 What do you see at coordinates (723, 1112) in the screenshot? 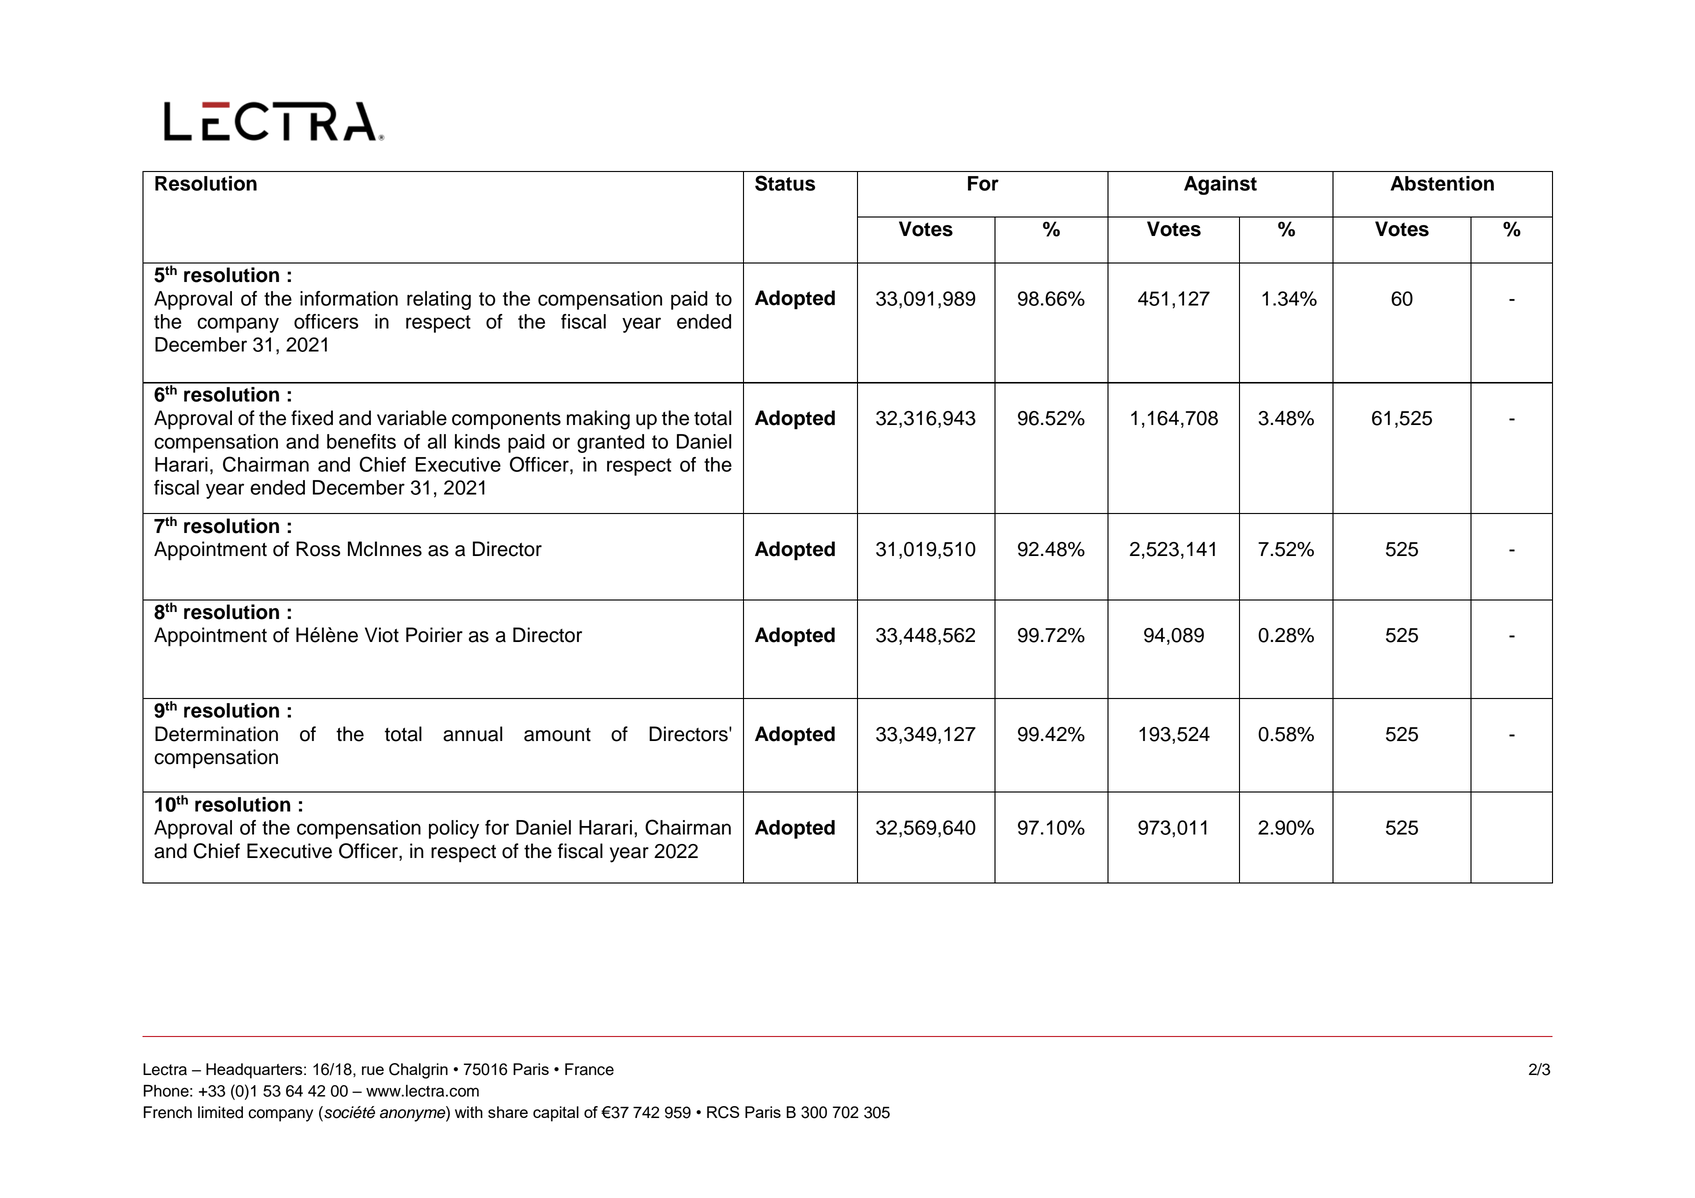
I see `RCS` at bounding box center [723, 1112].
